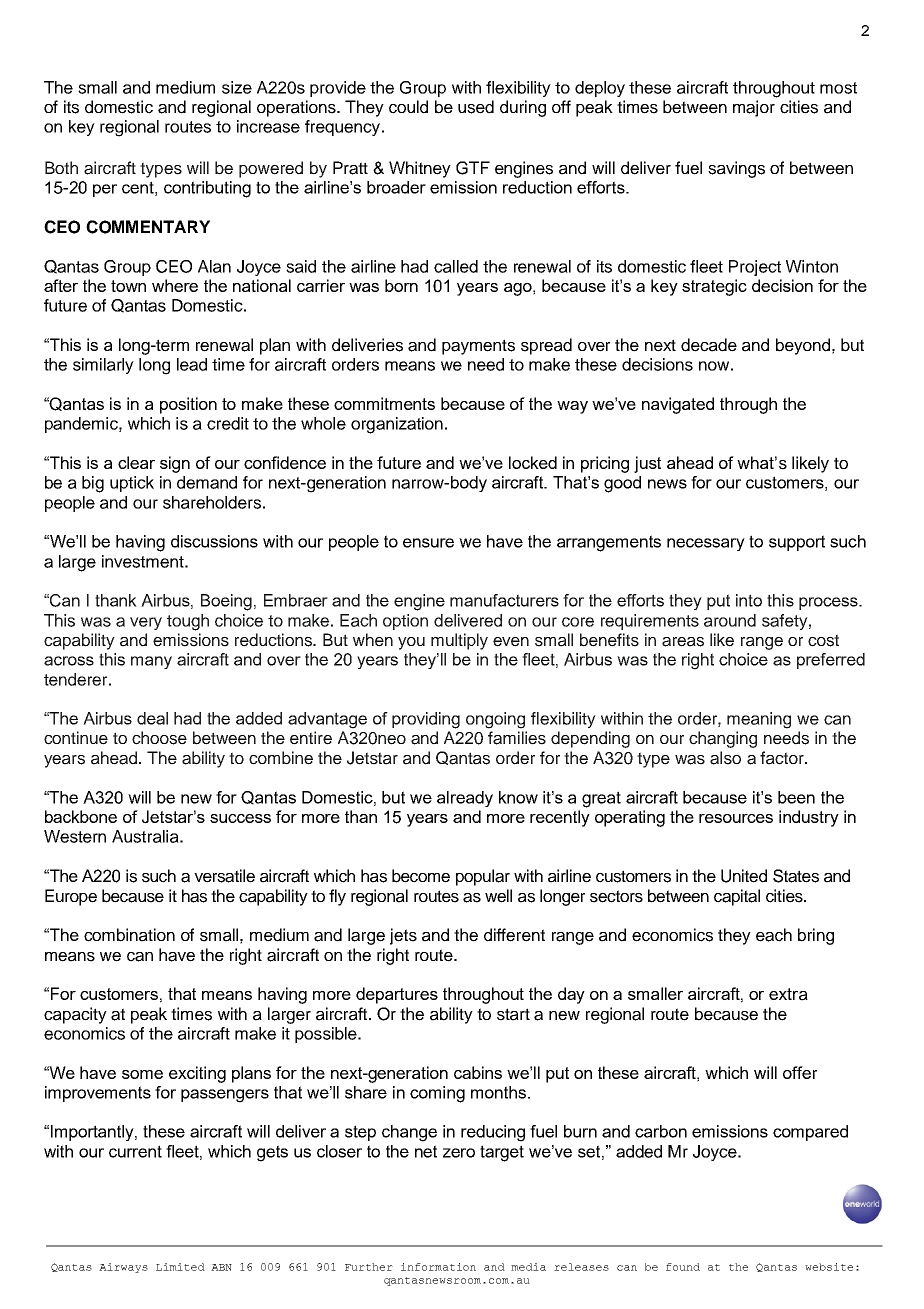  What do you see at coordinates (132, 484) in the screenshot?
I see `uptick` at bounding box center [132, 484].
